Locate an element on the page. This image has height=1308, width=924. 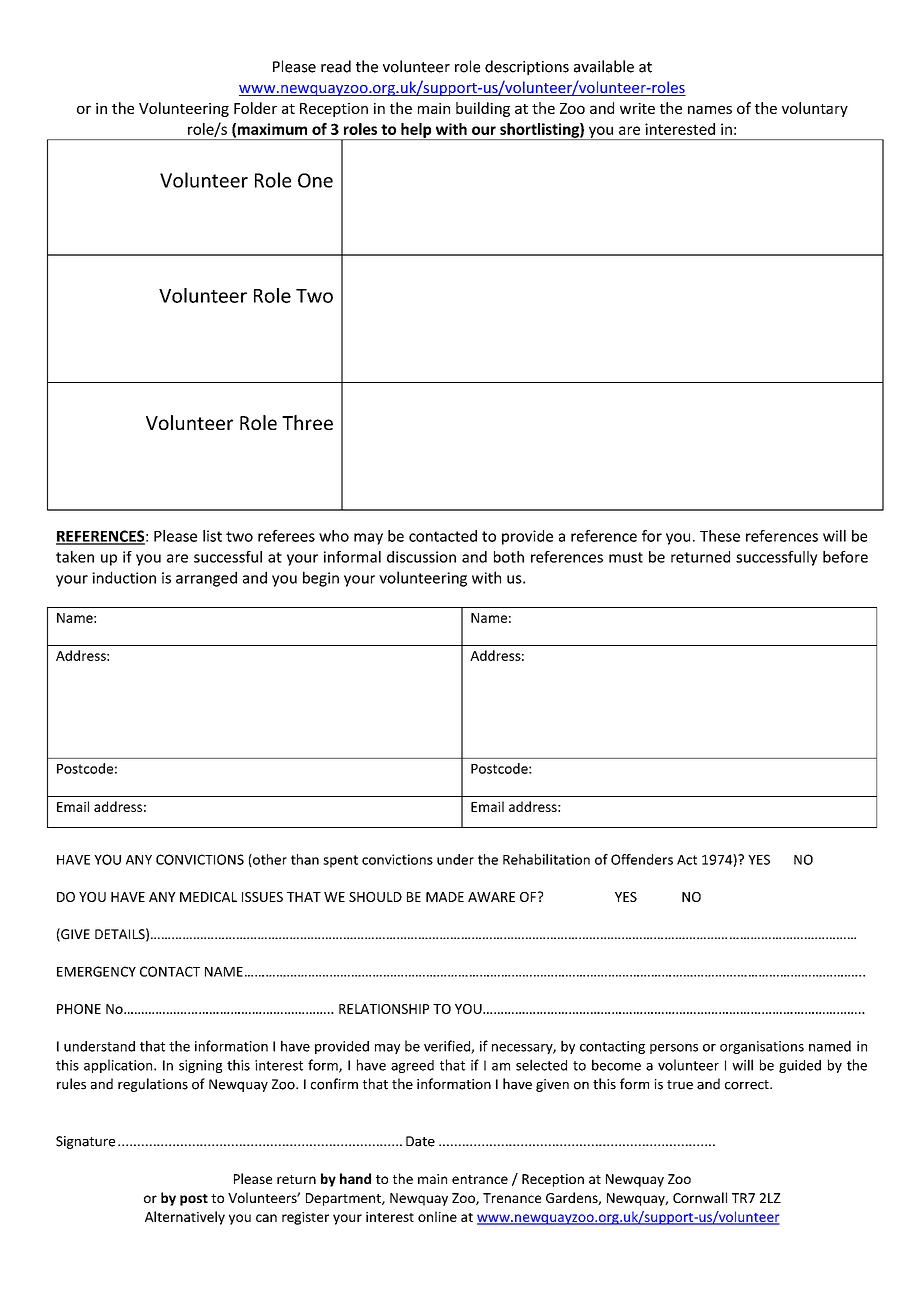
Three is located at coordinates (307, 422).
